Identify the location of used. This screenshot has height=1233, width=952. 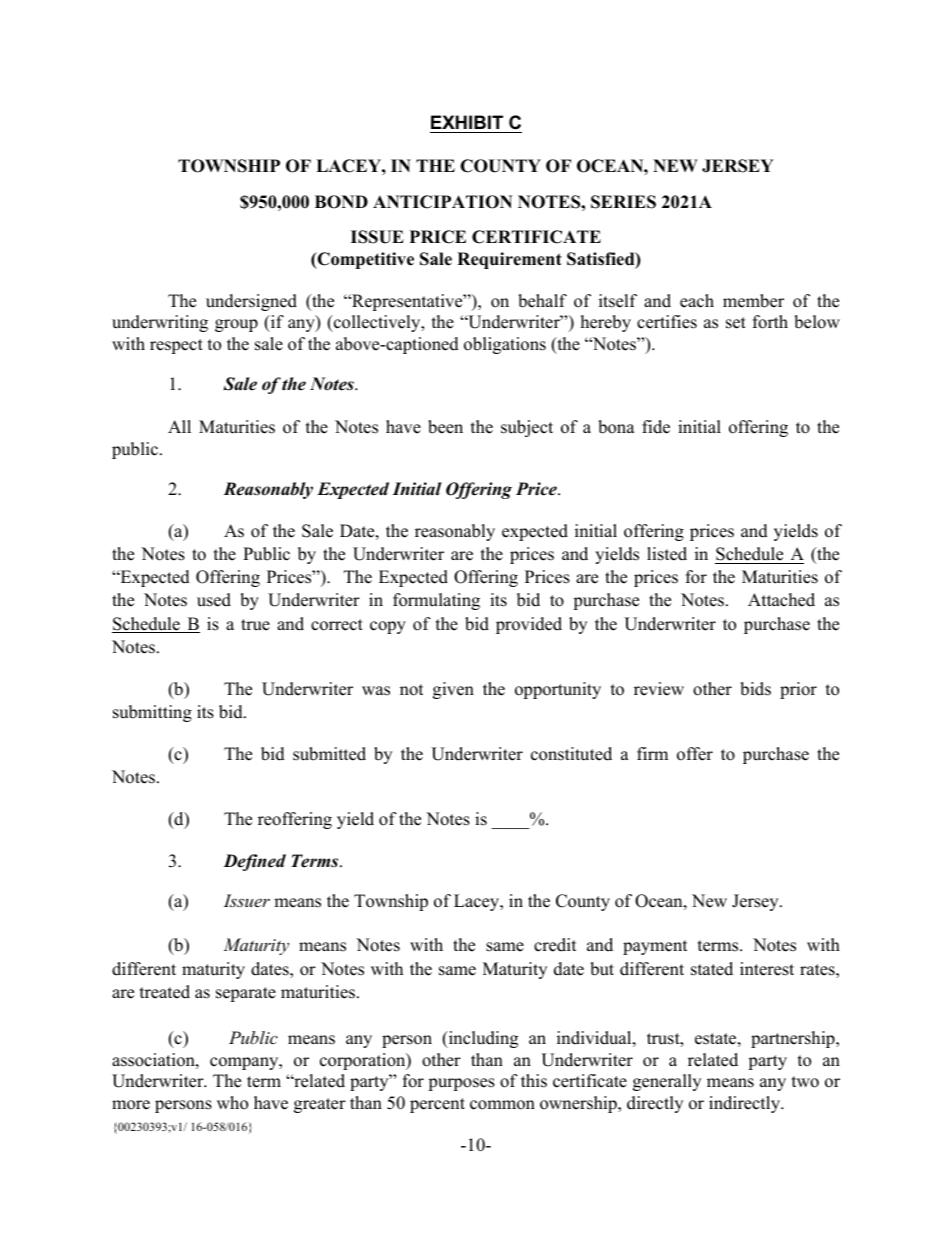
(214, 600).
